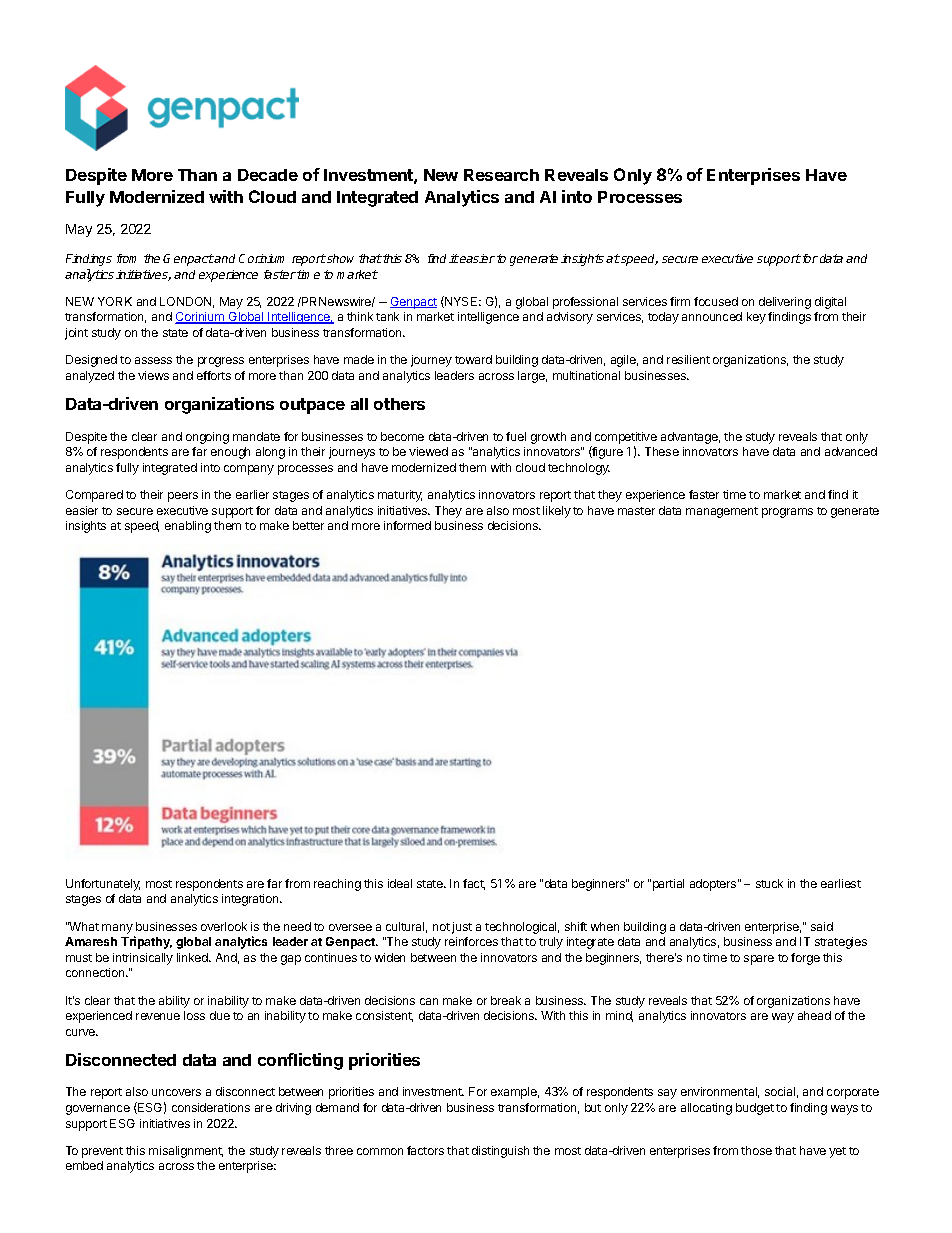 This image has height=1233, width=952. What do you see at coordinates (501, 175) in the image?
I see `Research` at bounding box center [501, 175].
